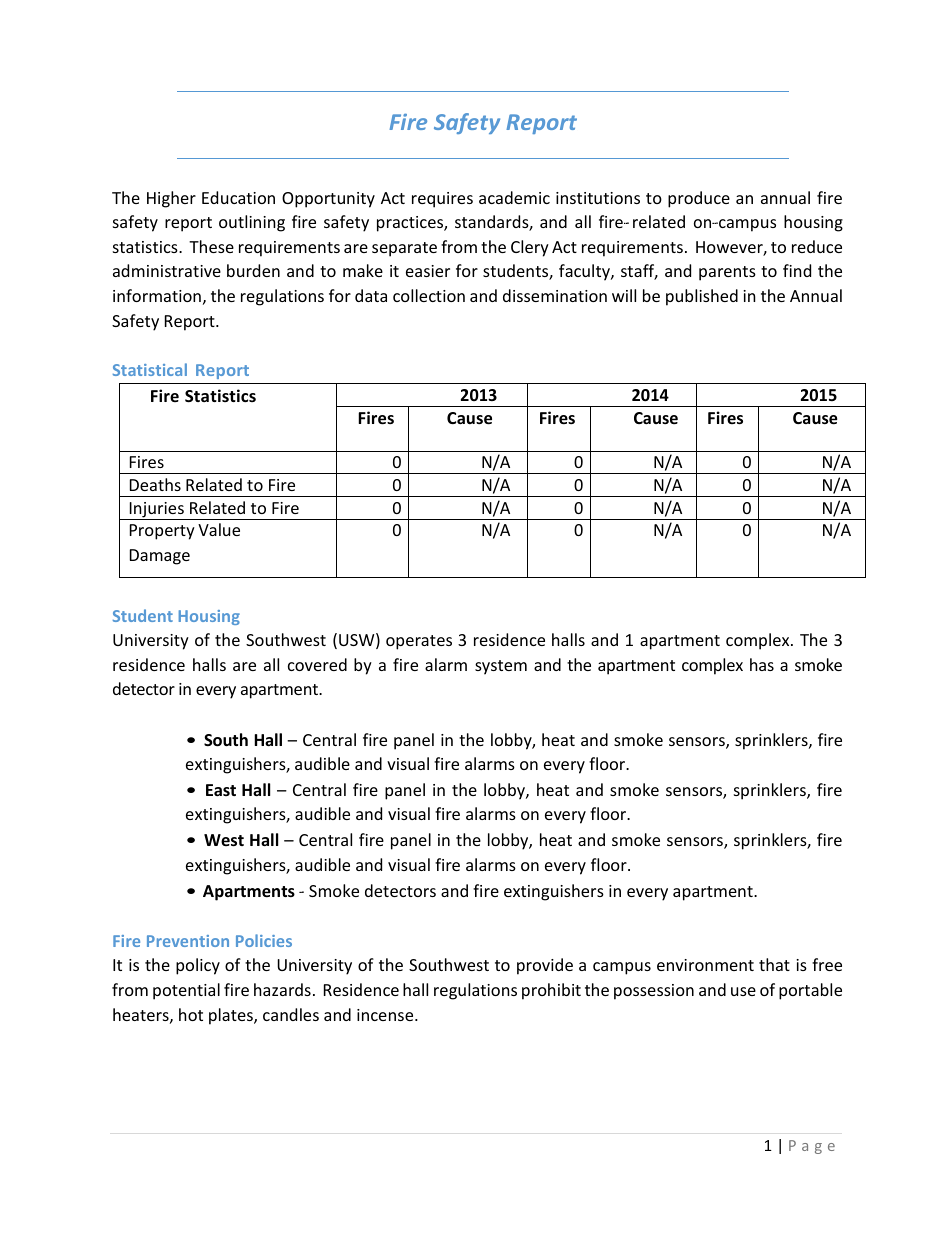 The width and height of the screenshot is (952, 1233). I want to click on Deaths, so click(155, 484).
